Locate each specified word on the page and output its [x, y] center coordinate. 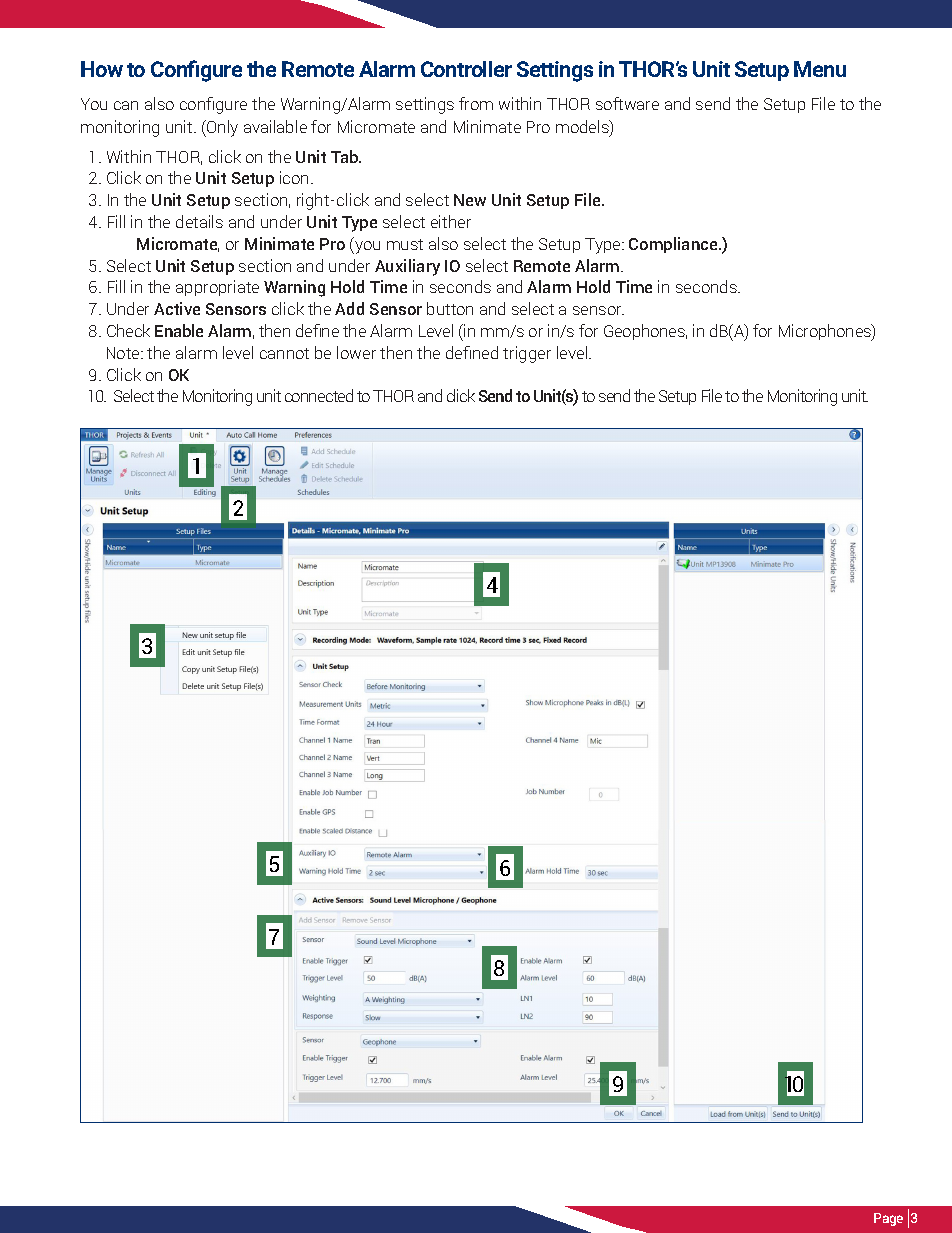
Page [888, 1219]
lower [356, 352]
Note [124, 353]
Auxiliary [407, 267]
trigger [527, 354]
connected [319, 395]
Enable [179, 330]
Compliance [674, 245]
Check [128, 330]
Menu [820, 69]
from [476, 103]
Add [349, 308]
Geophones [645, 332]
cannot [284, 353]
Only [221, 128]
